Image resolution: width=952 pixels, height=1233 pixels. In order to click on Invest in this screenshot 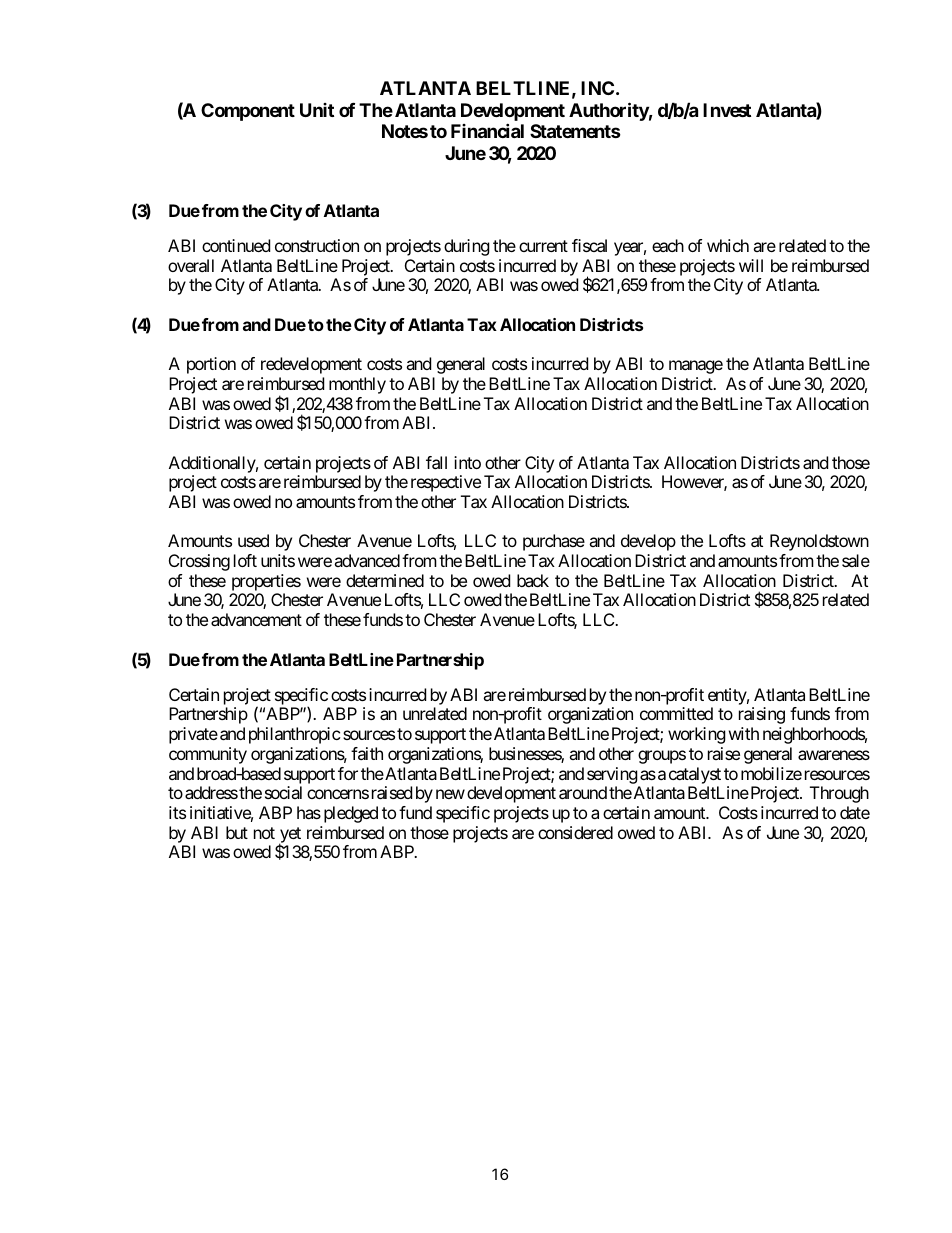, I will do `click(727, 110)`.
